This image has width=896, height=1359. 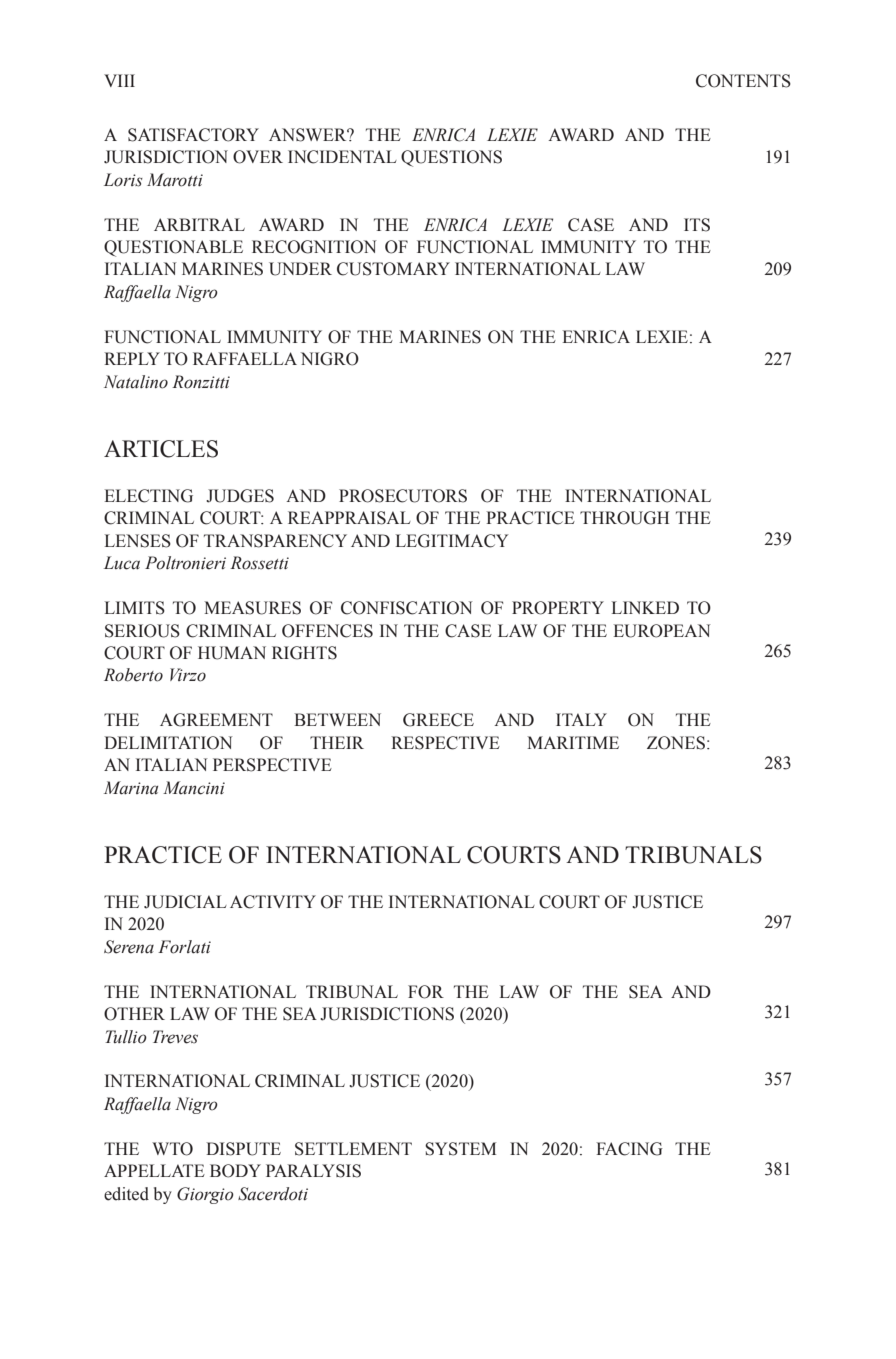 I want to click on SYSTEM, so click(x=460, y=1149).
